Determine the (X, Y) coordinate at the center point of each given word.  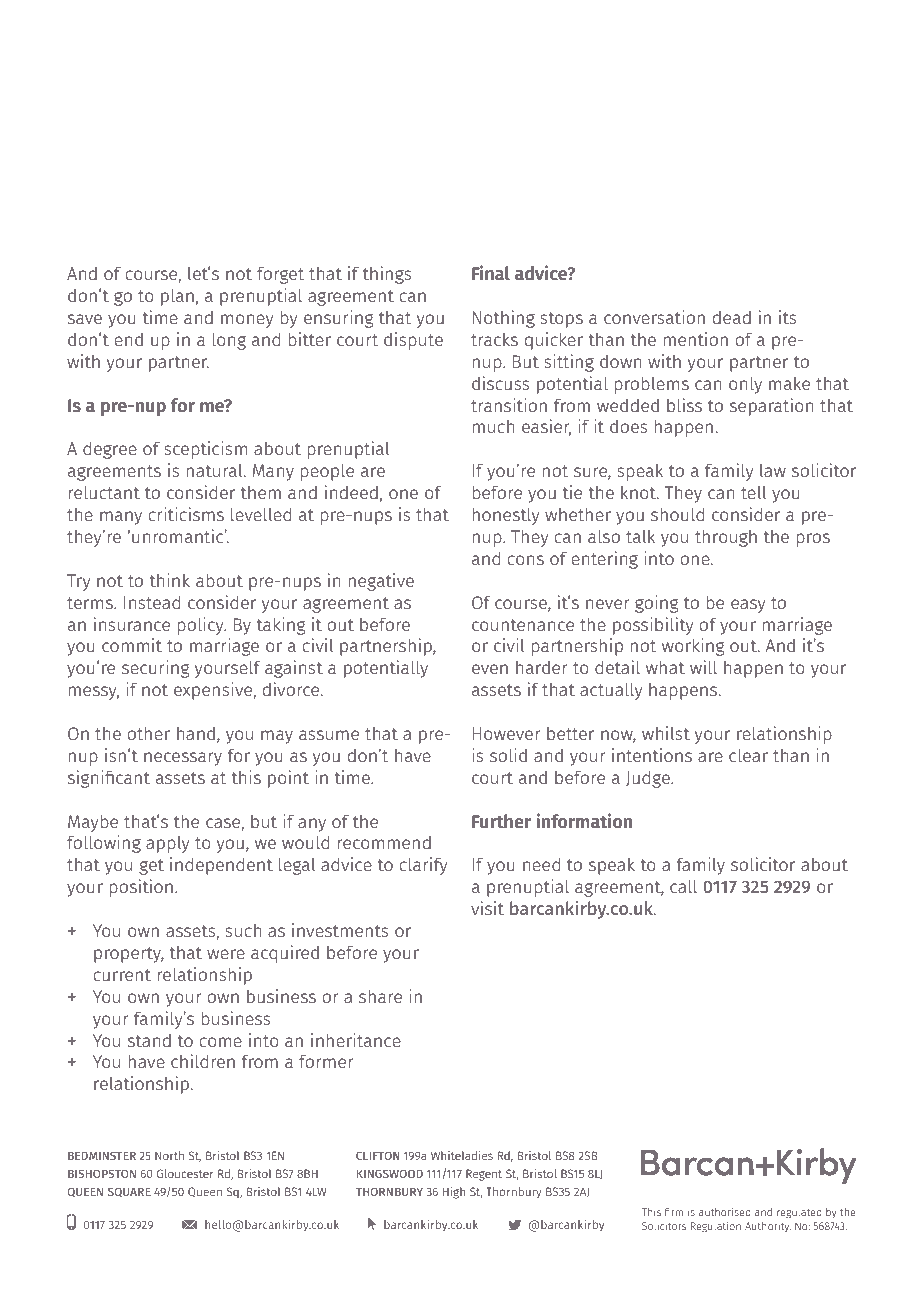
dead (732, 317)
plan (177, 297)
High (454, 1193)
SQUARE (129, 1192)
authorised (725, 1212)
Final (491, 273)
